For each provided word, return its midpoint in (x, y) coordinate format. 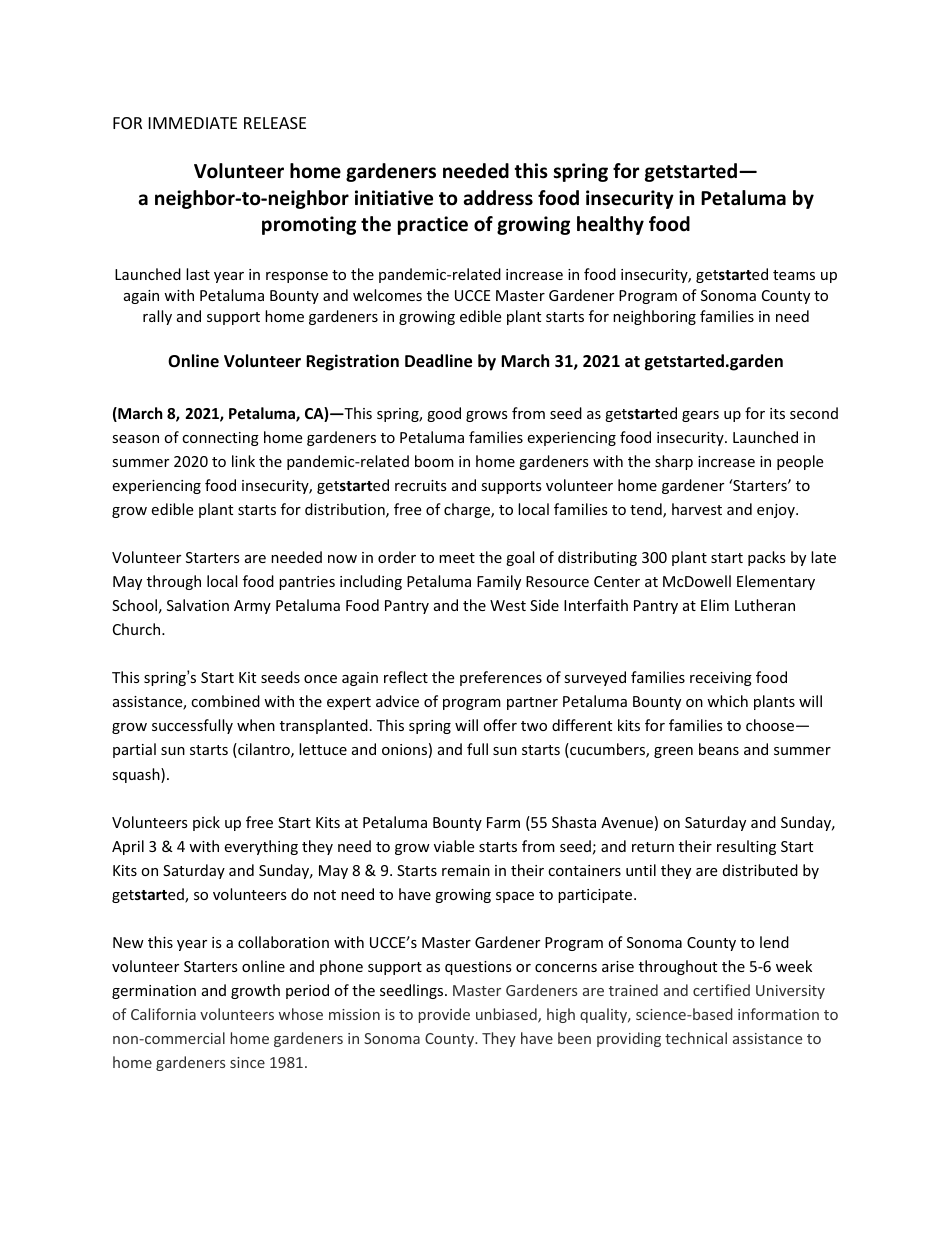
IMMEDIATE (193, 123)
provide (444, 1015)
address (498, 198)
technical (696, 1038)
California (163, 1014)
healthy (610, 225)
